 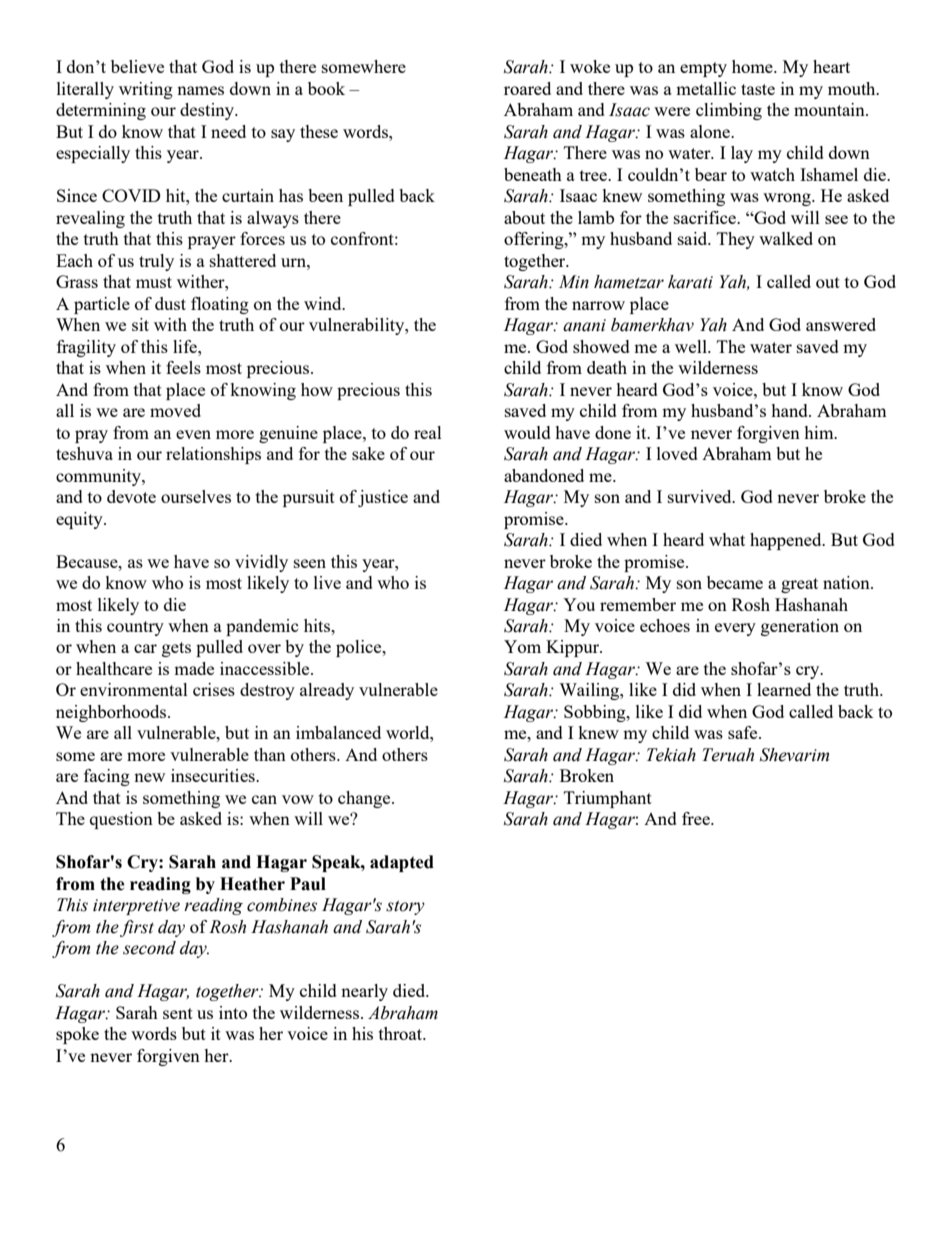 I want to click on learned, so click(x=784, y=689).
